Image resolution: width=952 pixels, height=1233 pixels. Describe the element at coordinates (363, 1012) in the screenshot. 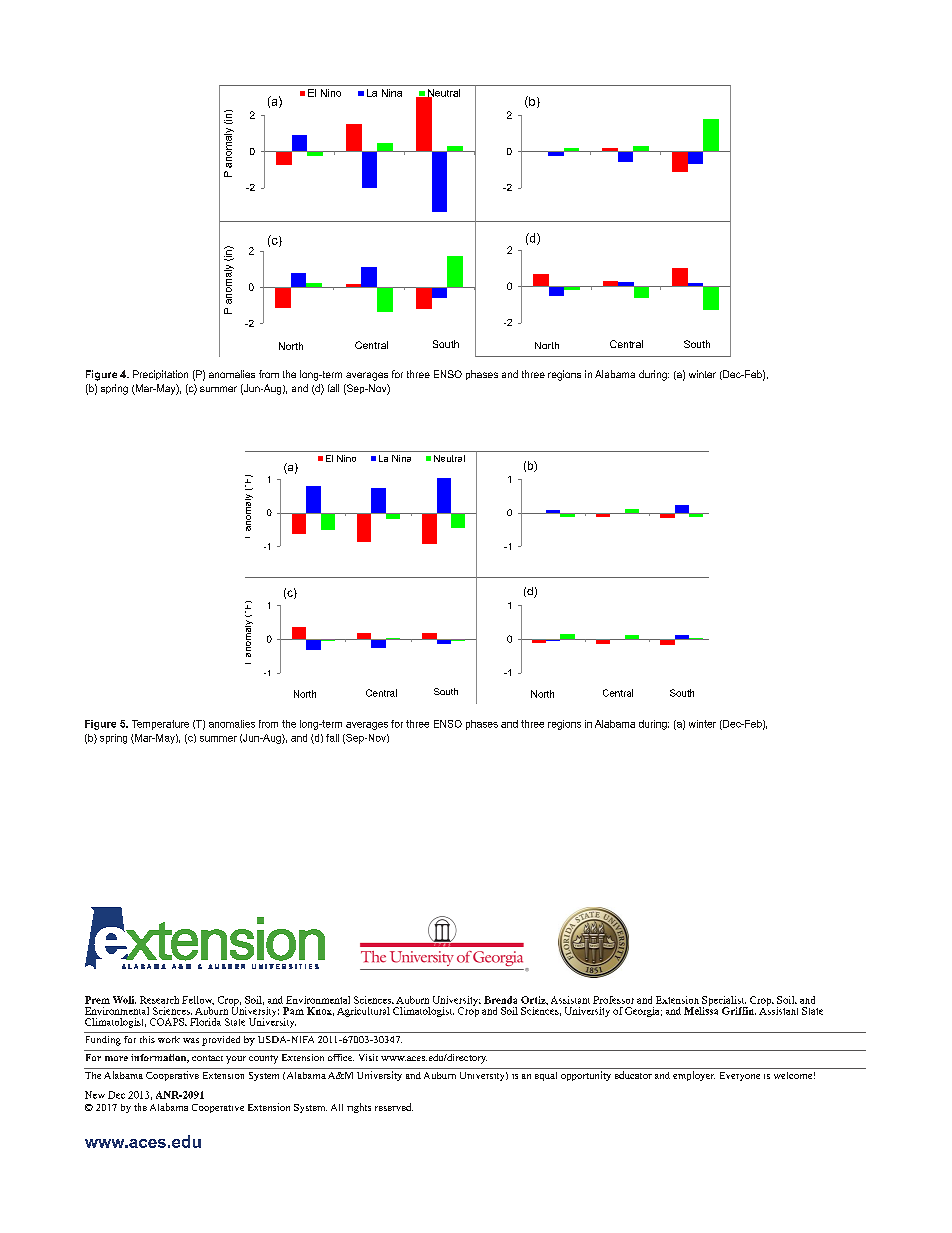

I see `Agricultural` at that location.
